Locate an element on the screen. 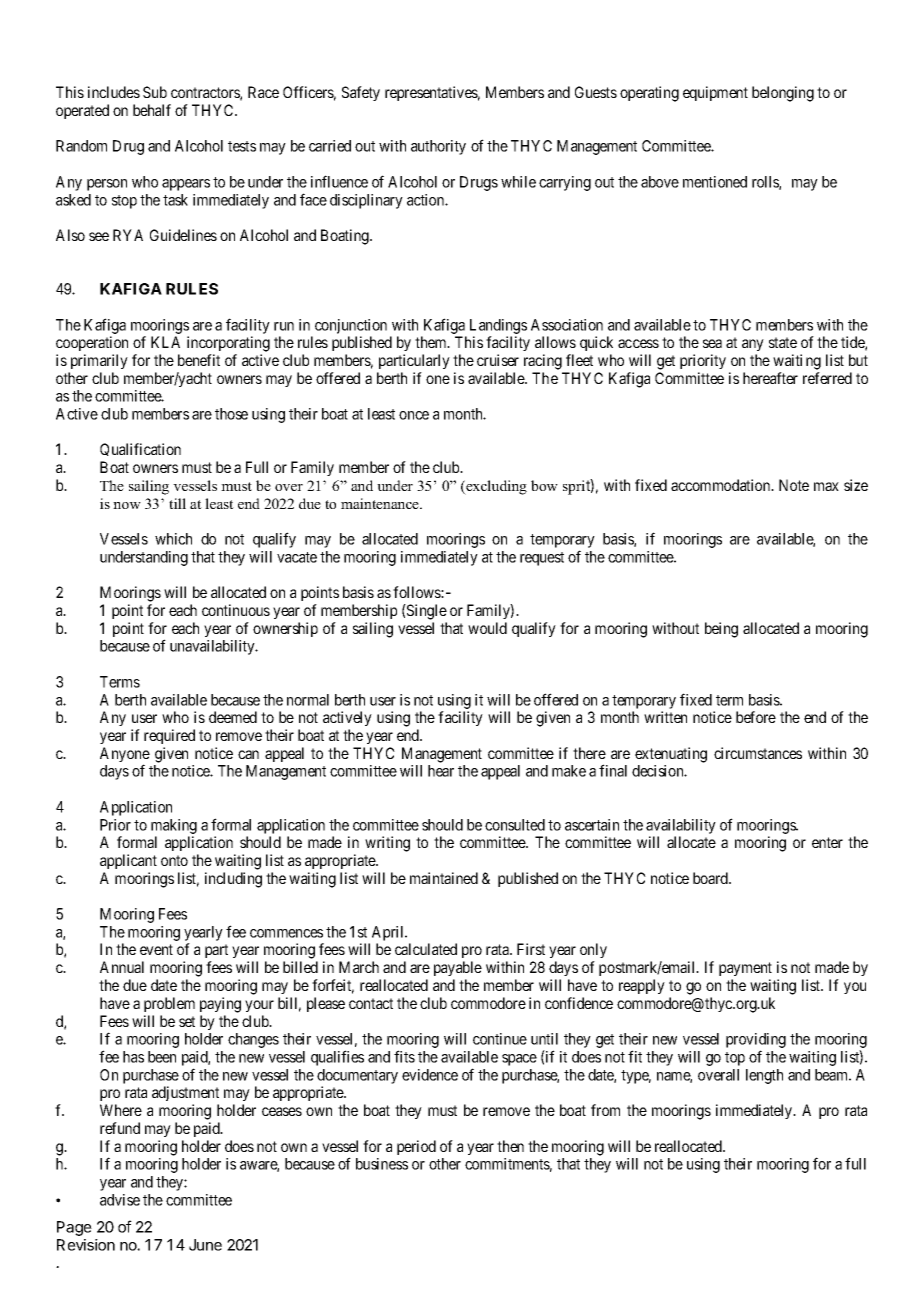 This screenshot has height=1307, width=924. behalf is located at coordinates (152, 110).
